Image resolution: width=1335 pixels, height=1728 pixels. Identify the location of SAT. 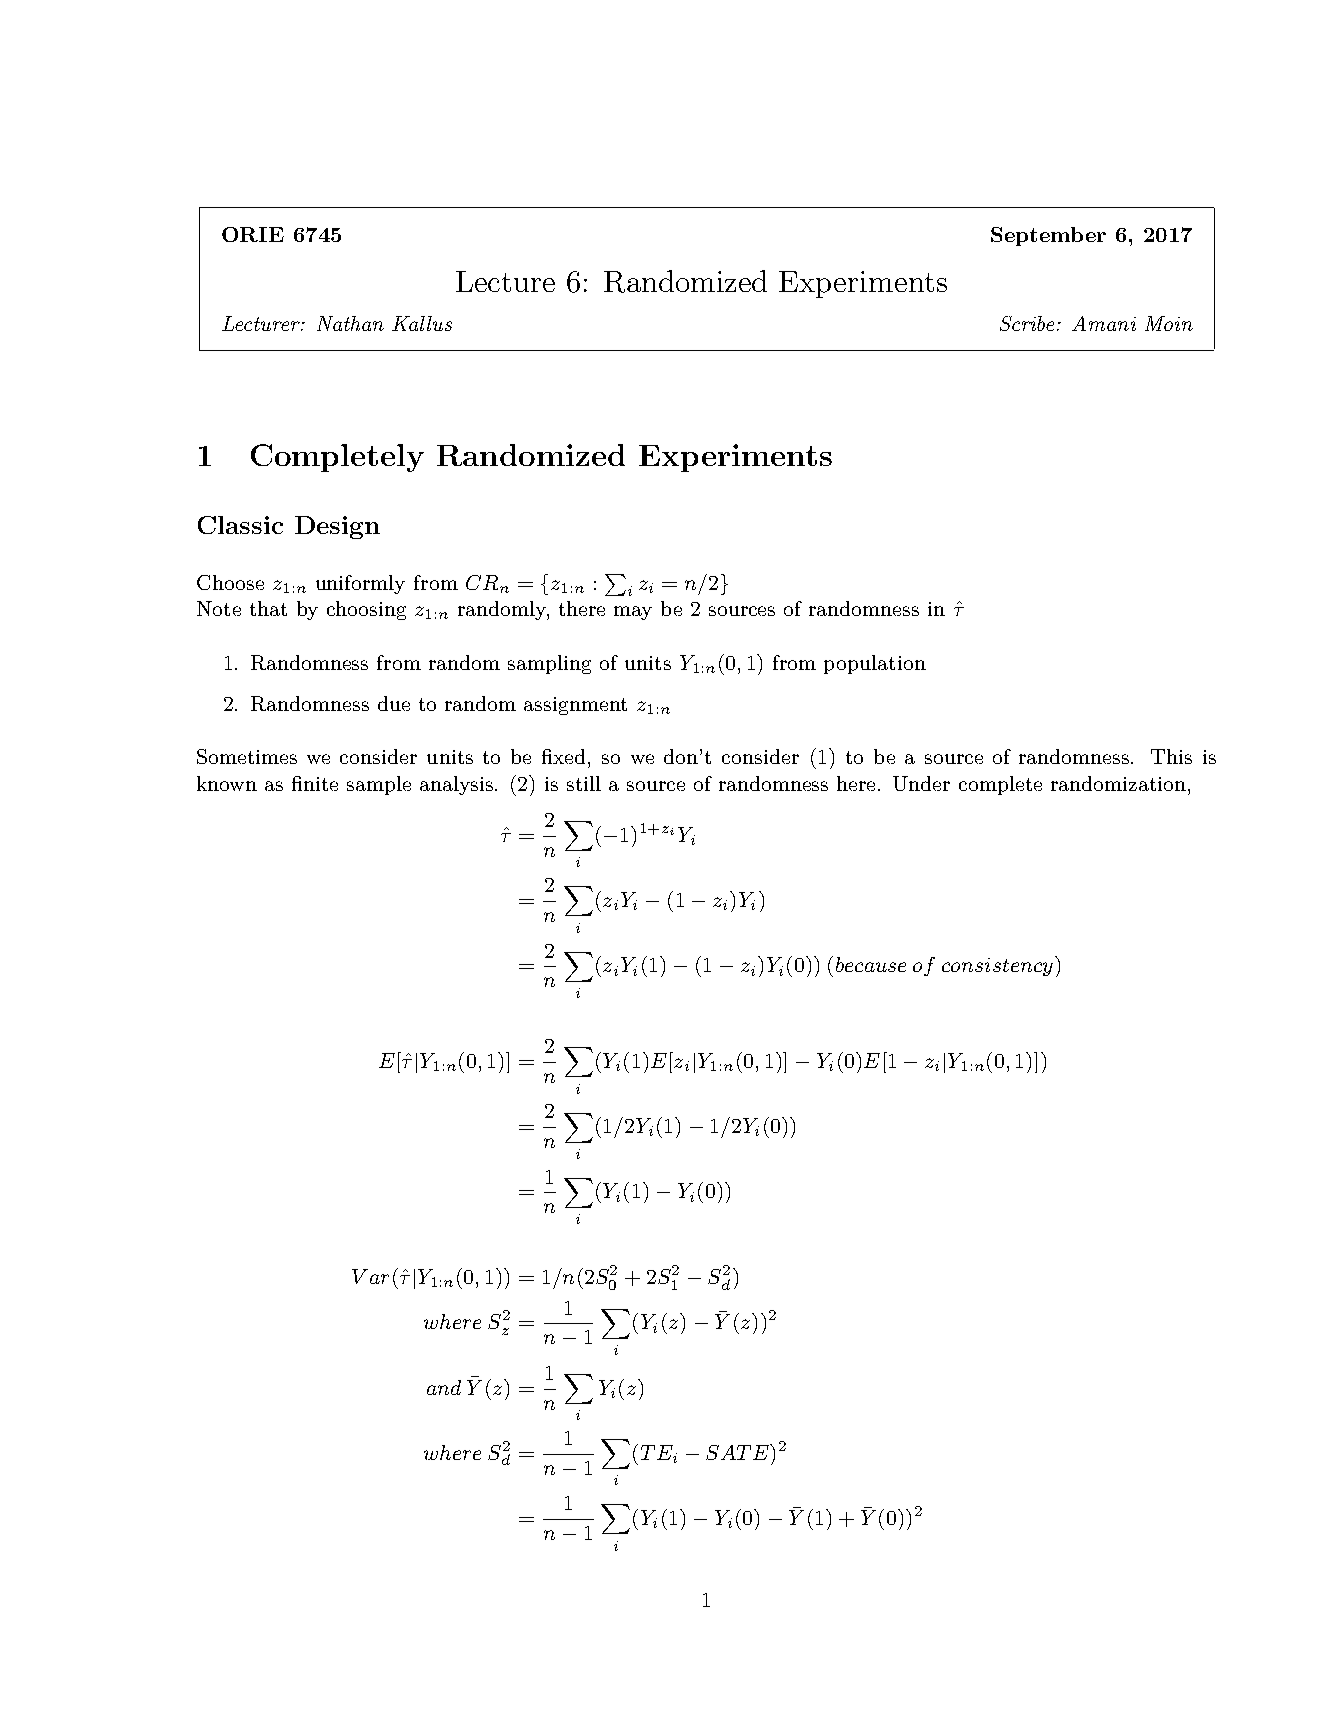
(728, 1452).
